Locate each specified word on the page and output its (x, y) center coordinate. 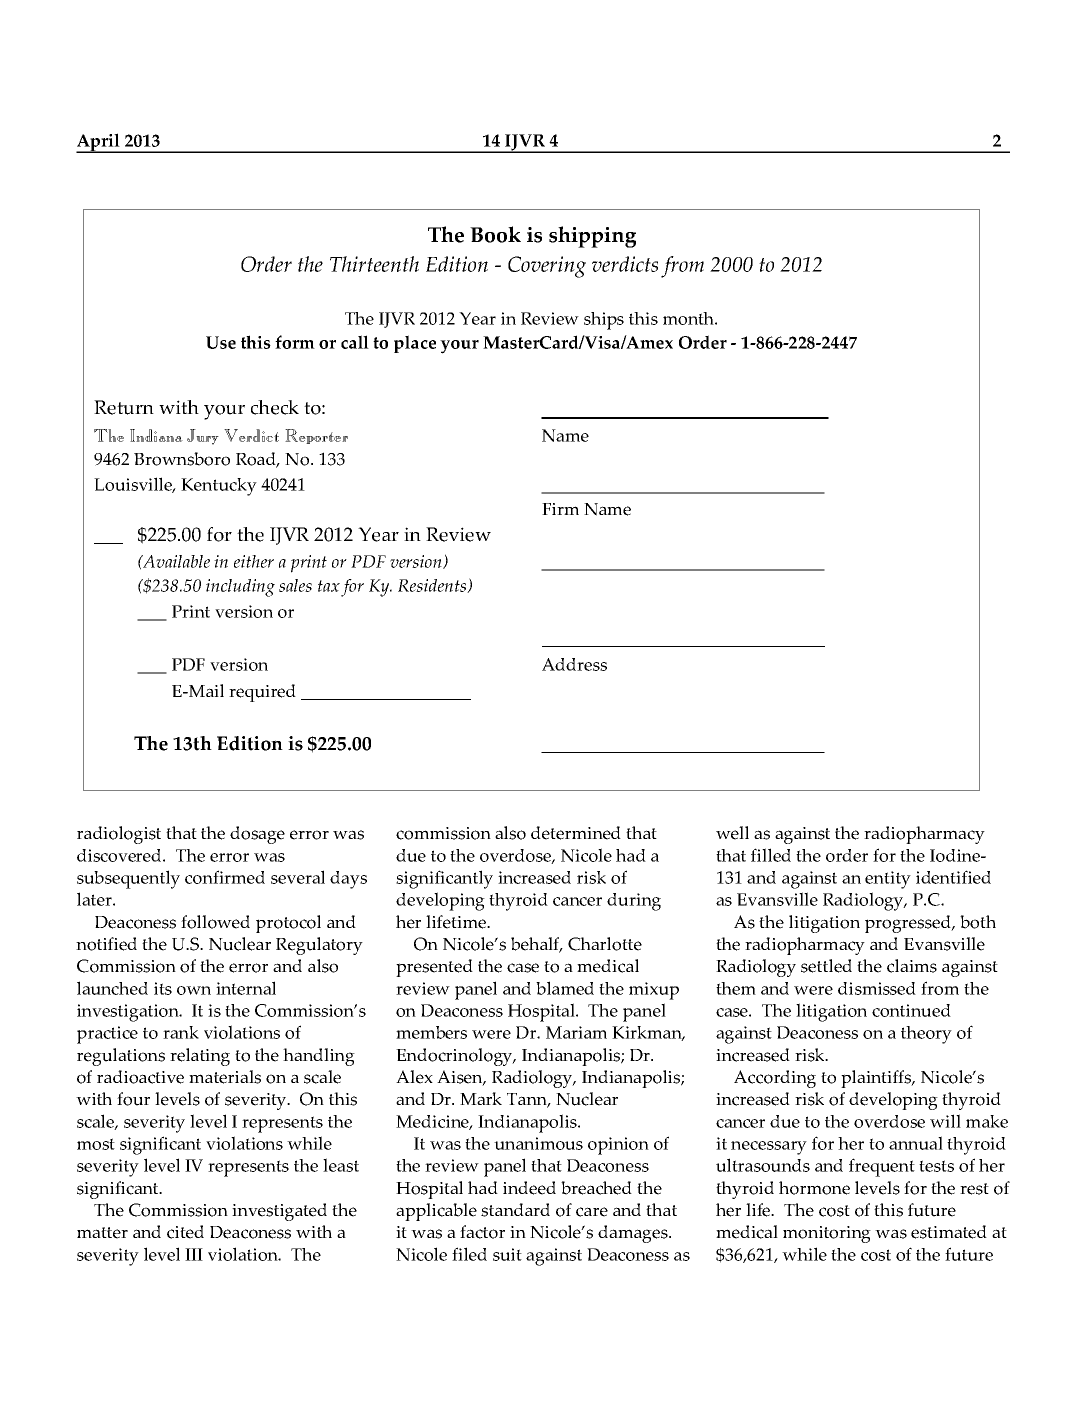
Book (495, 234)
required (262, 693)
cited (185, 1232)
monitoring (827, 1234)
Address (574, 664)
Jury (203, 437)
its (163, 988)
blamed (565, 988)
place (415, 344)
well (732, 833)
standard (515, 1210)
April (99, 143)
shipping (592, 237)
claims (912, 966)
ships (604, 321)
